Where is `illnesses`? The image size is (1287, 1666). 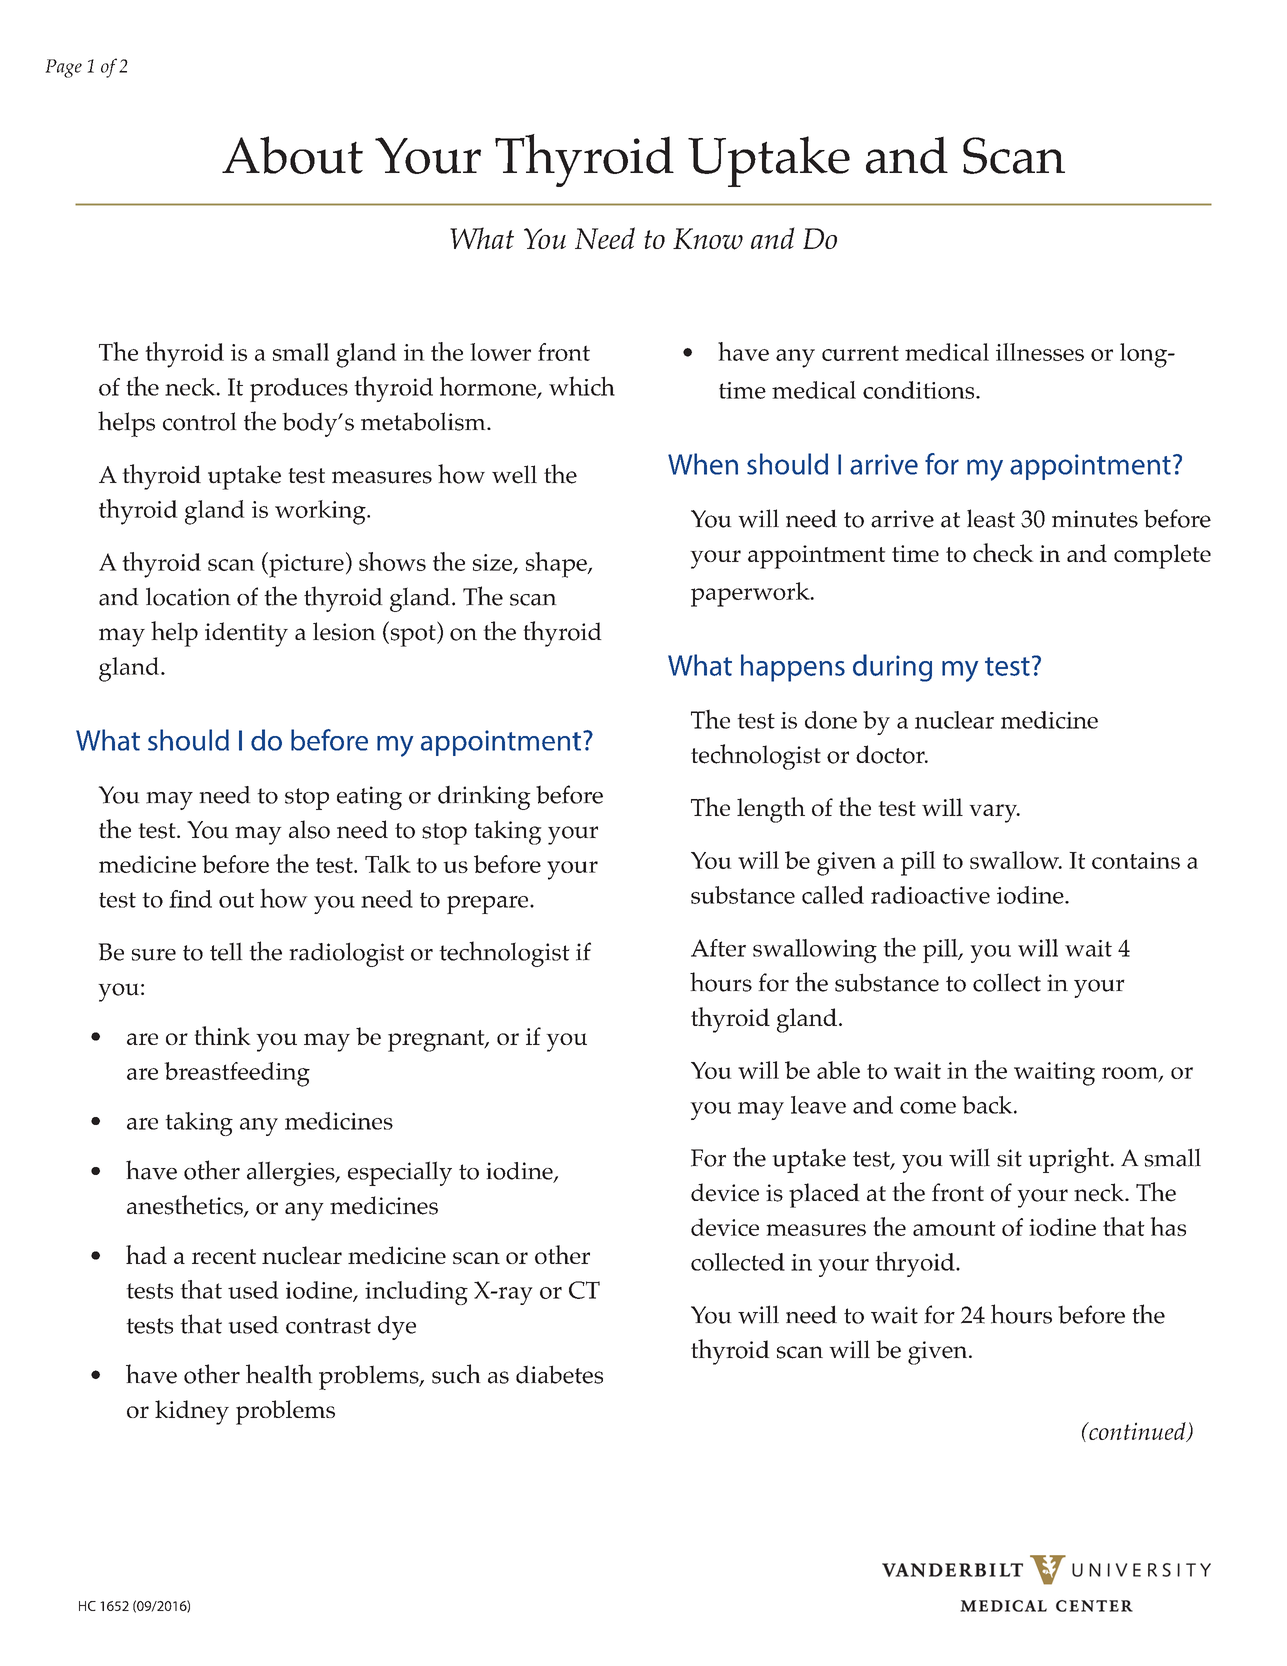 illnesses is located at coordinates (1040, 352).
